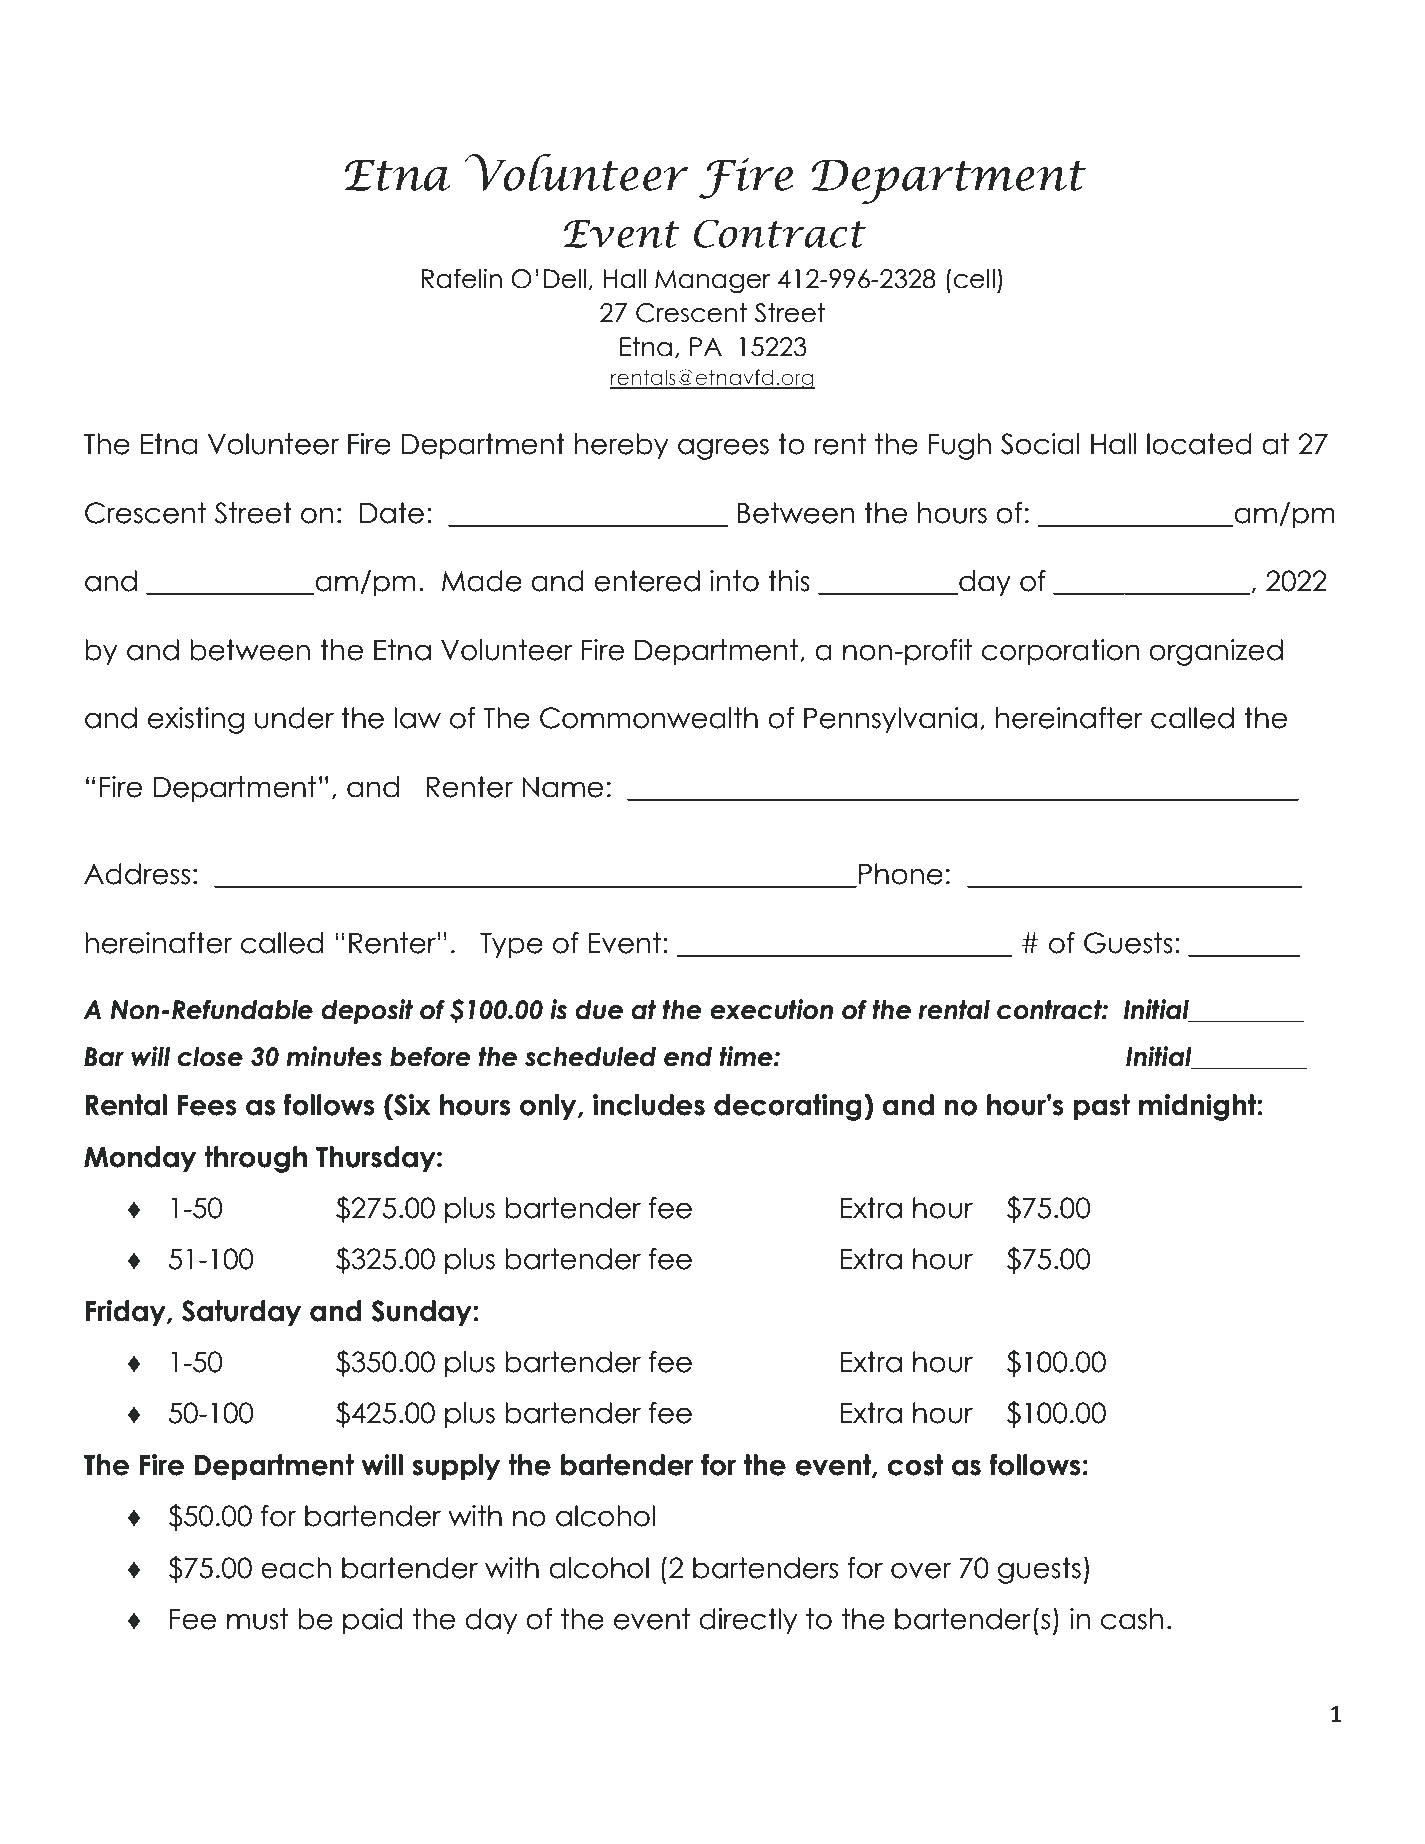 Image resolution: width=1425 pixels, height=1844 pixels. What do you see at coordinates (392, 513) in the document?
I see `Date` at bounding box center [392, 513].
